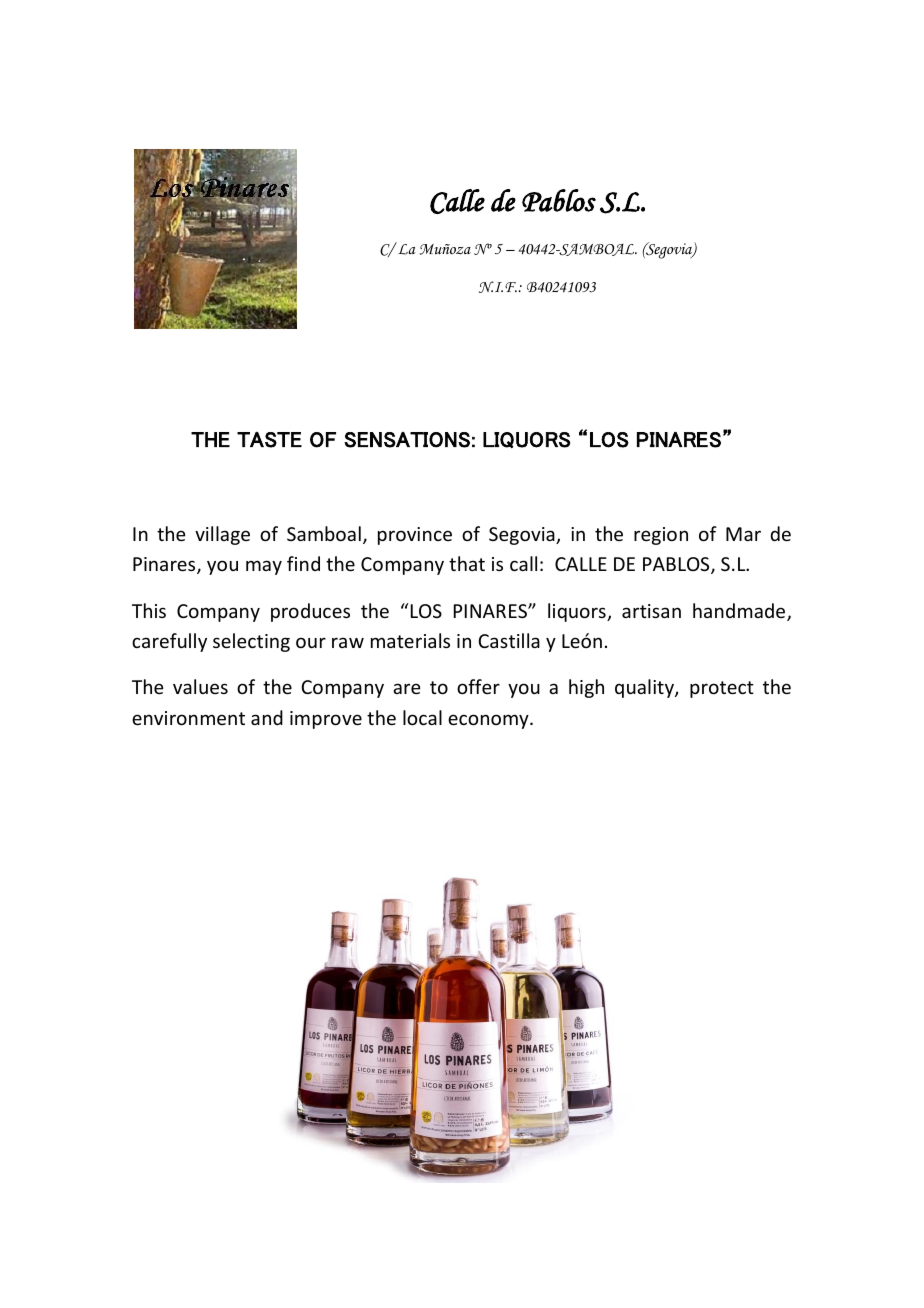 Image resolution: width=924 pixels, height=1308 pixels. I want to click on TASTE, so click(269, 440).
